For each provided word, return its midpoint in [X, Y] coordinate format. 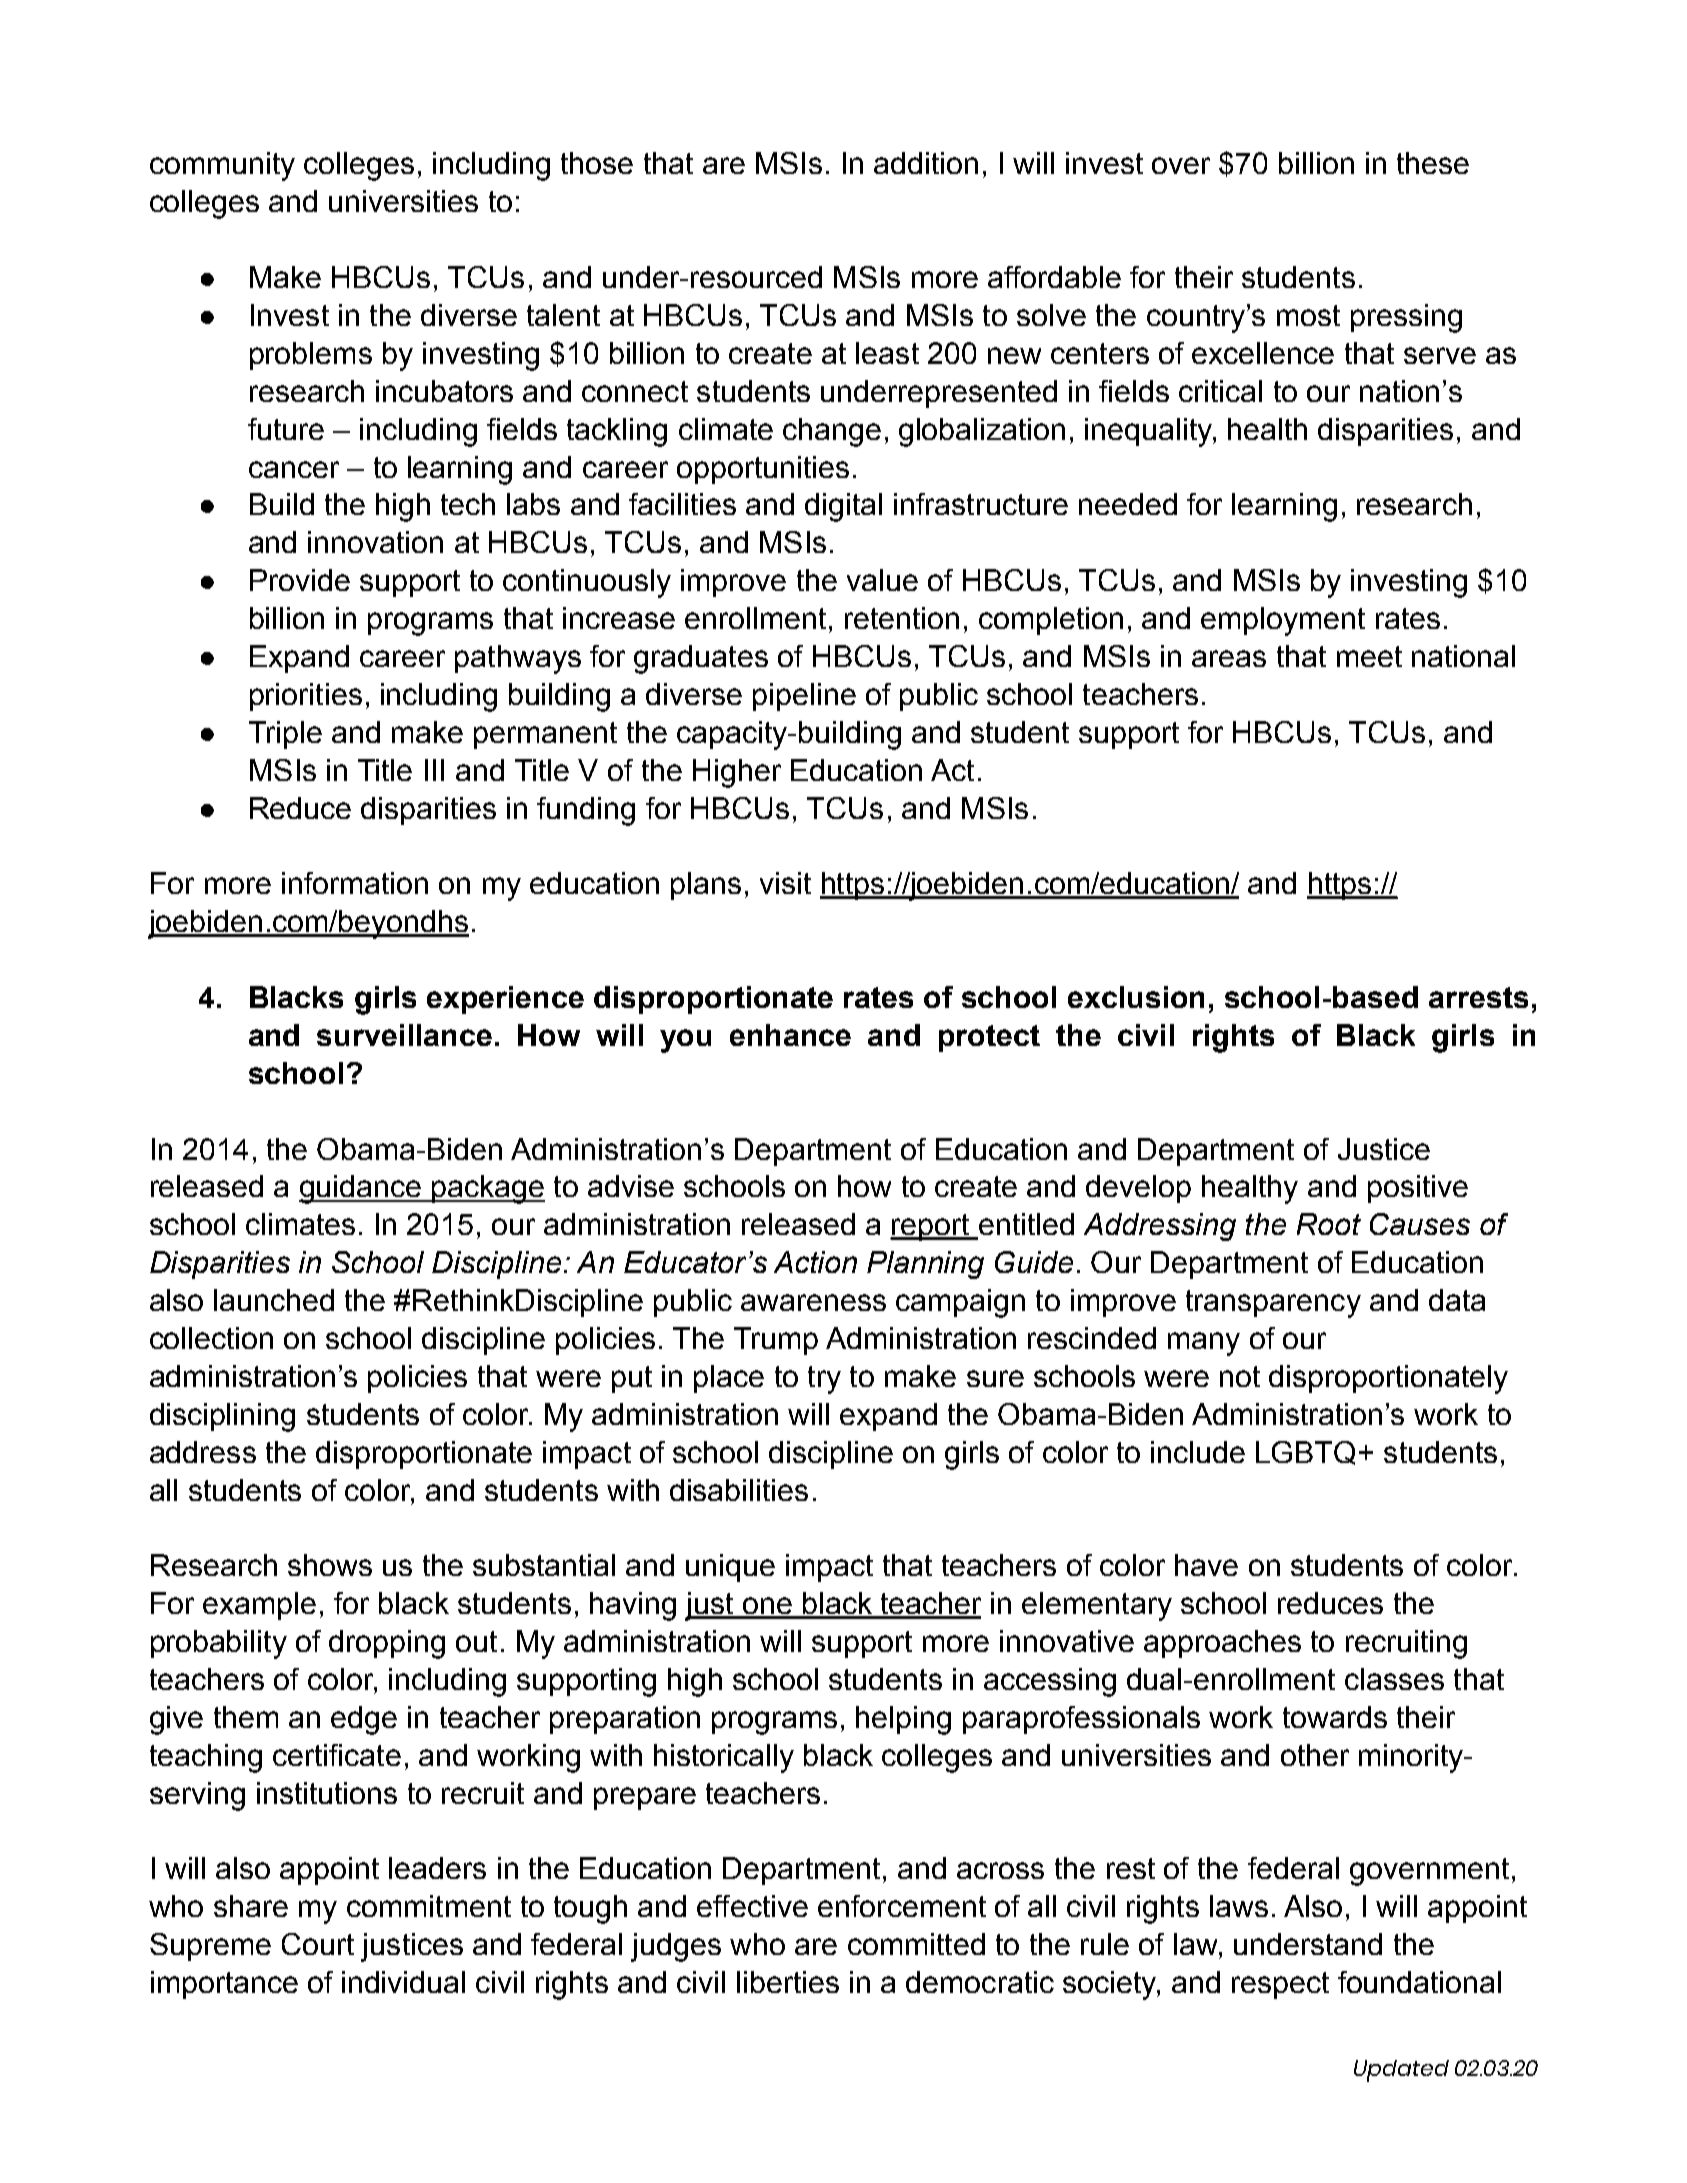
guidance [361, 1189]
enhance [790, 1035]
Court [318, 1944]
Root [1329, 1224]
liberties [788, 1982]
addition [926, 163]
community [222, 166]
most [1308, 315]
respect [1280, 1985]
